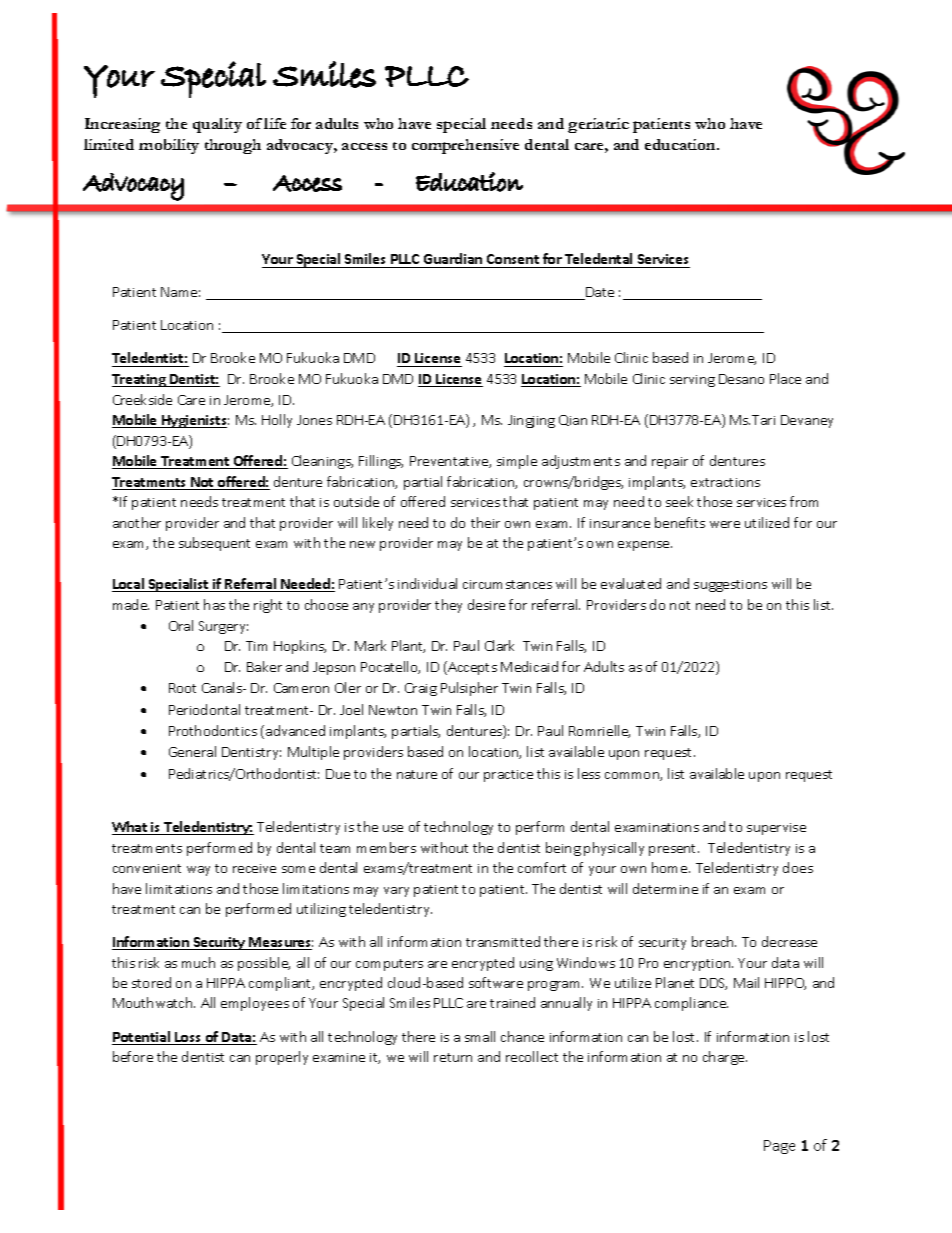  I want to click on before, so click(133, 1056).
